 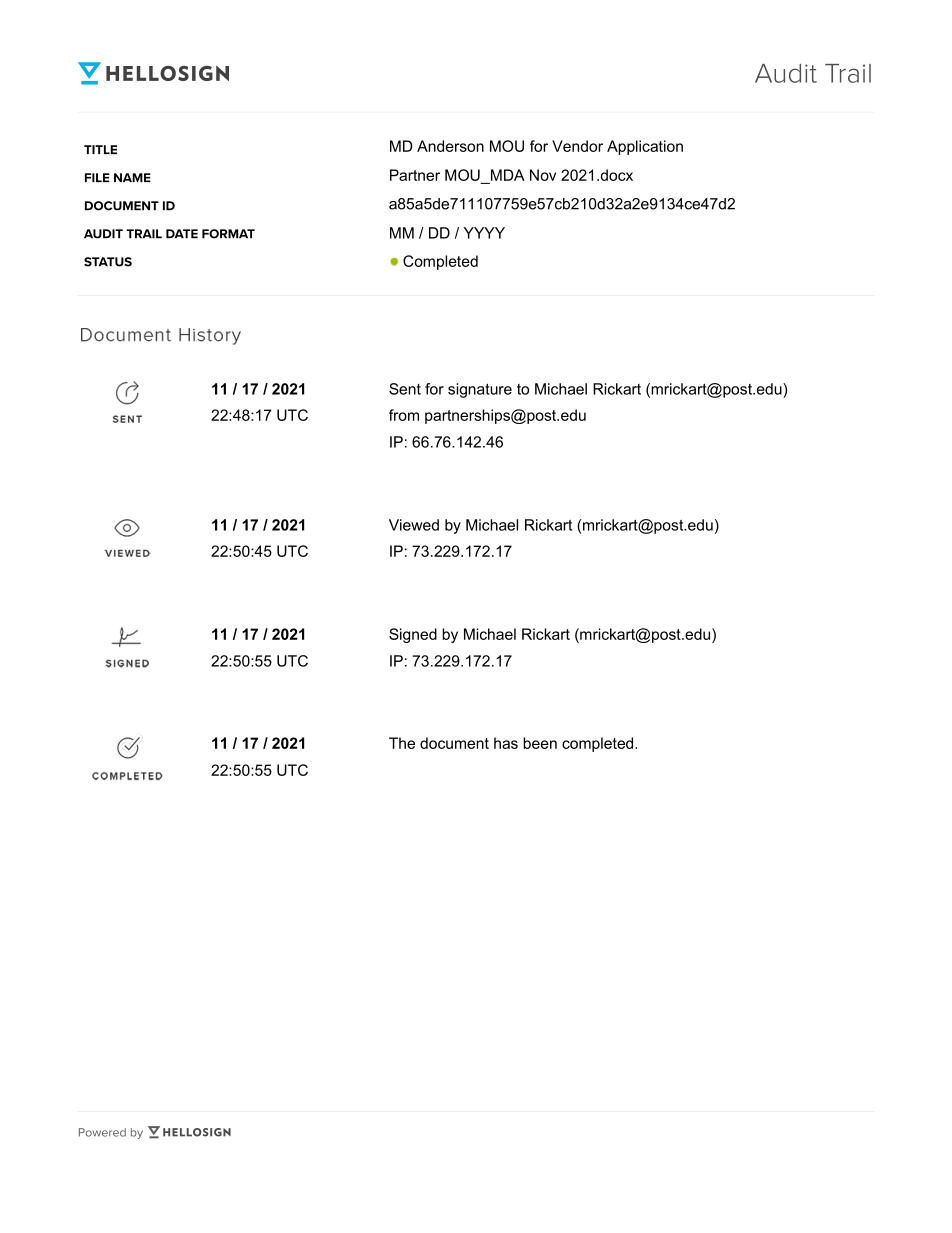 What do you see at coordinates (577, 146) in the document?
I see `Vendor` at bounding box center [577, 146].
